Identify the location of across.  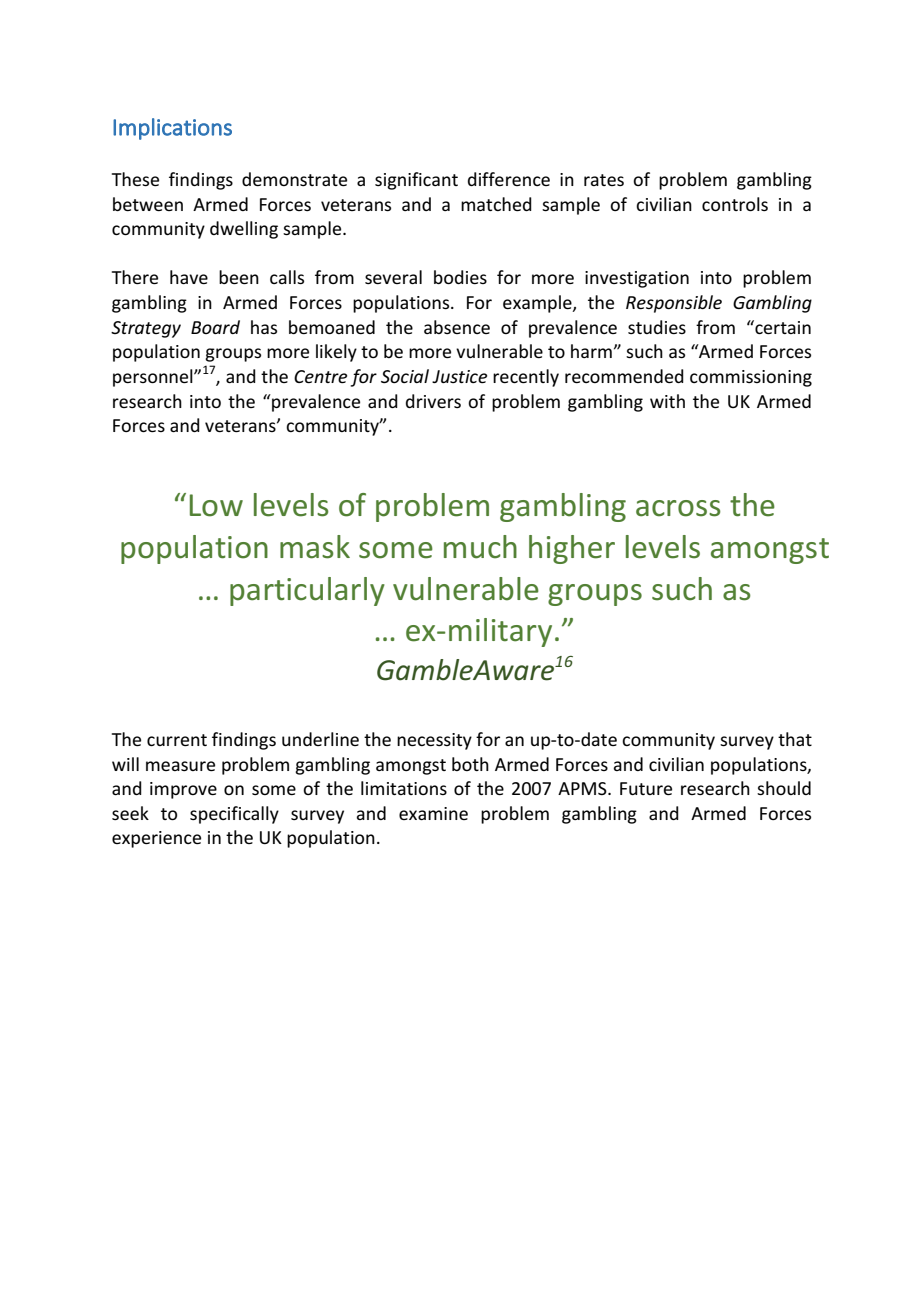
(678, 508).
